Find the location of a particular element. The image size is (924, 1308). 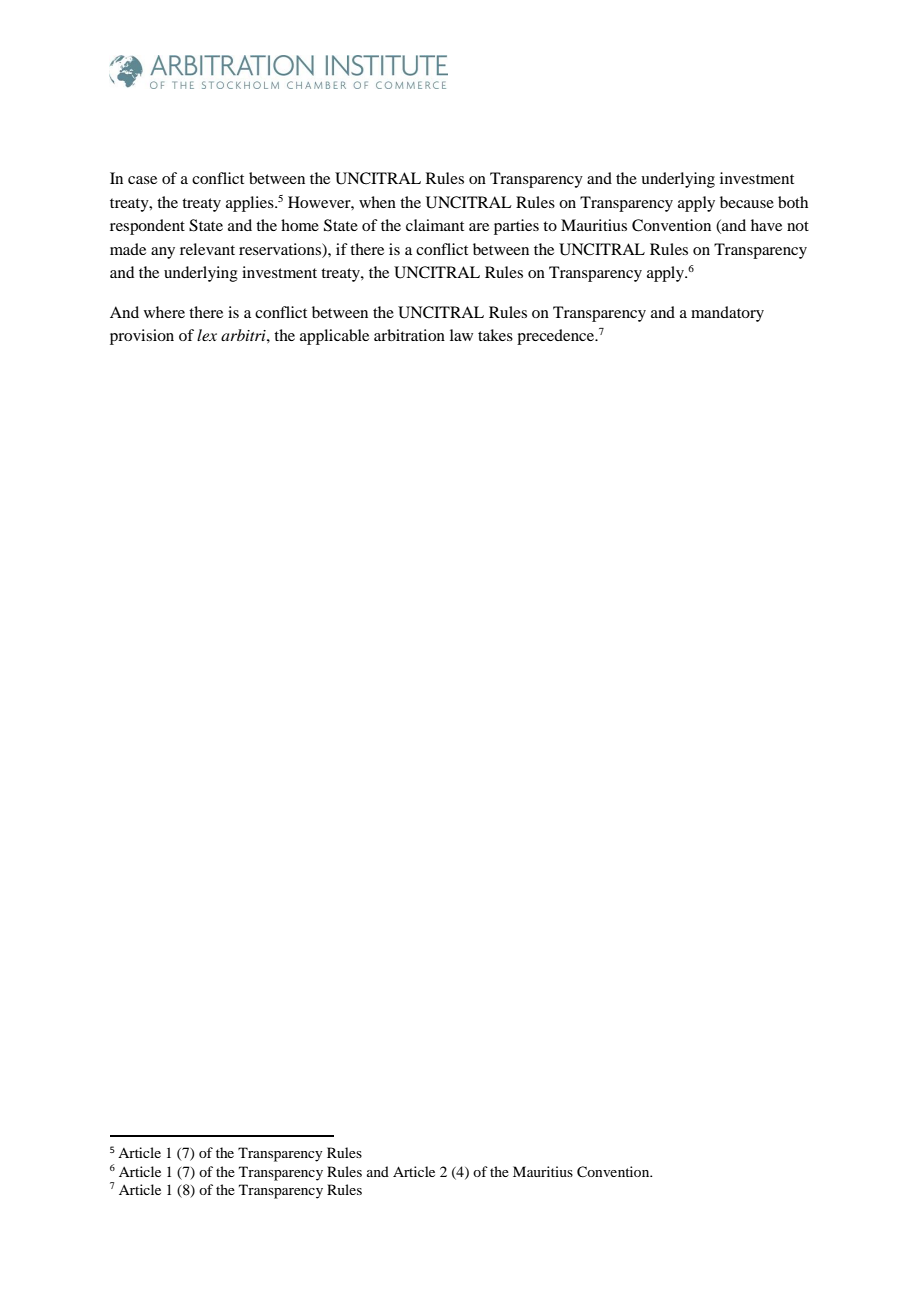

relevant is located at coordinates (207, 249).
